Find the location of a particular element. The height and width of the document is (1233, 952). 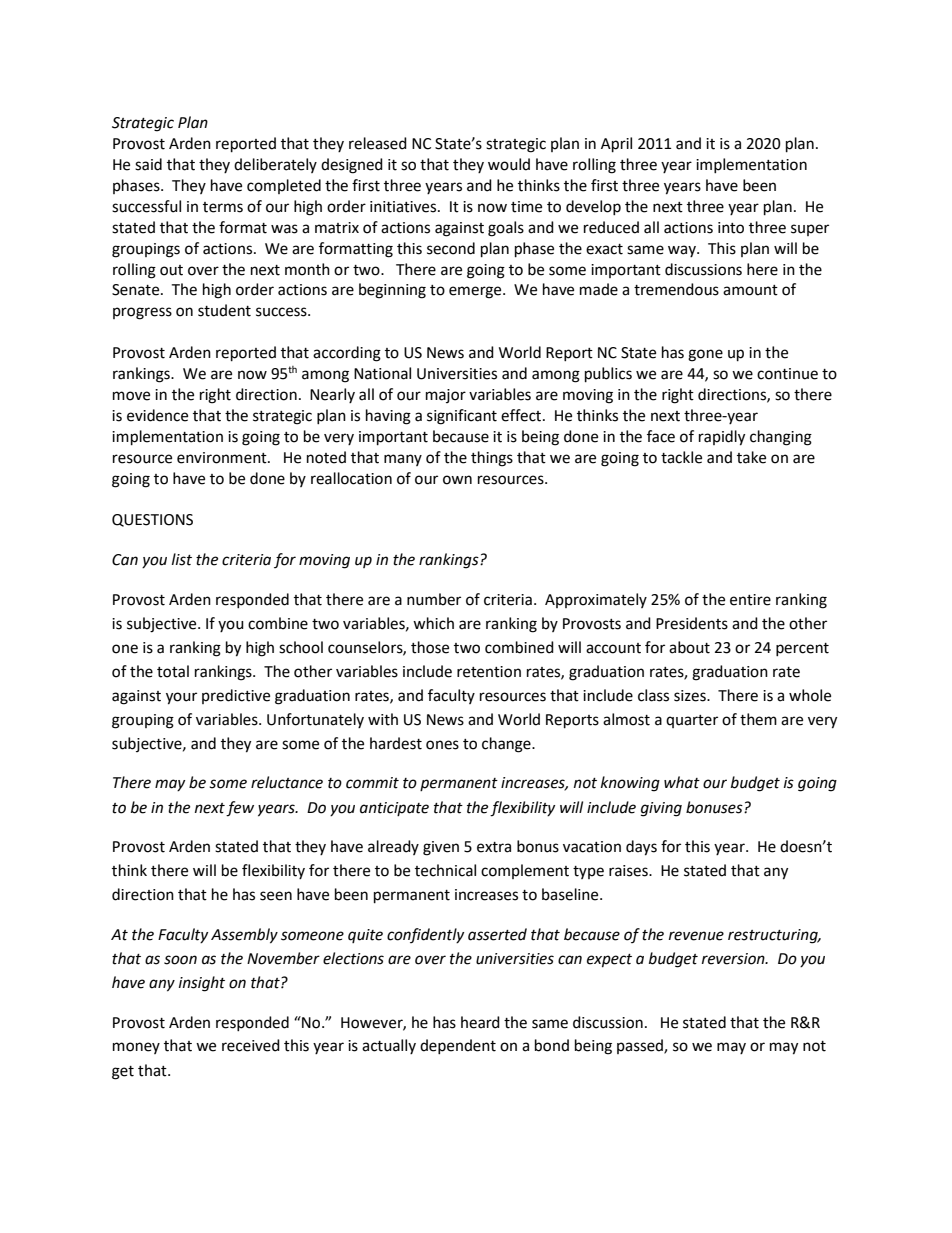

evidence is located at coordinates (157, 415).
